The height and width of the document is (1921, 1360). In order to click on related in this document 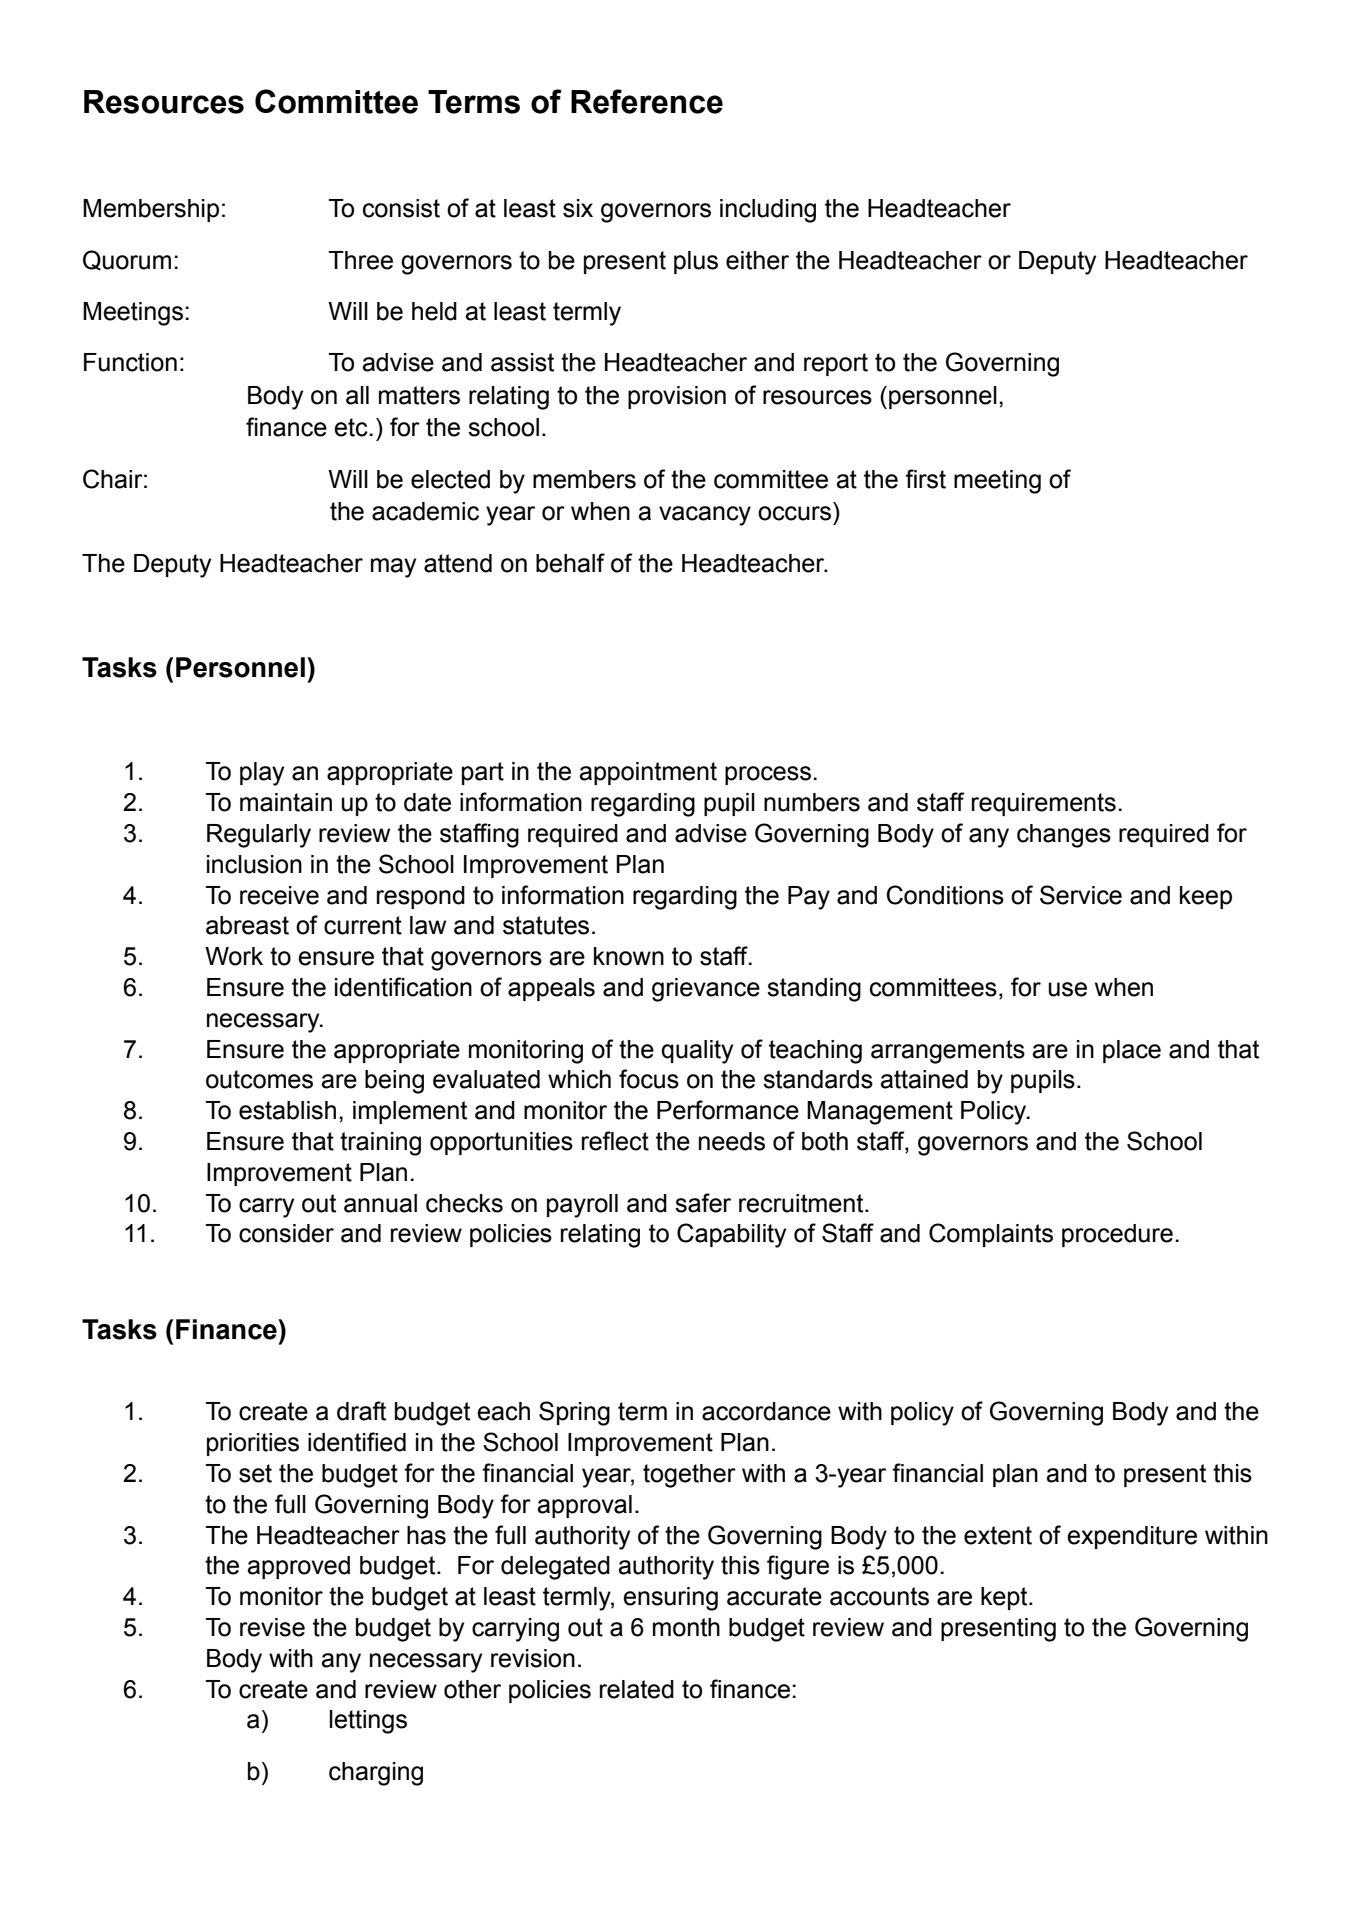, I will do `click(637, 1689)`.
